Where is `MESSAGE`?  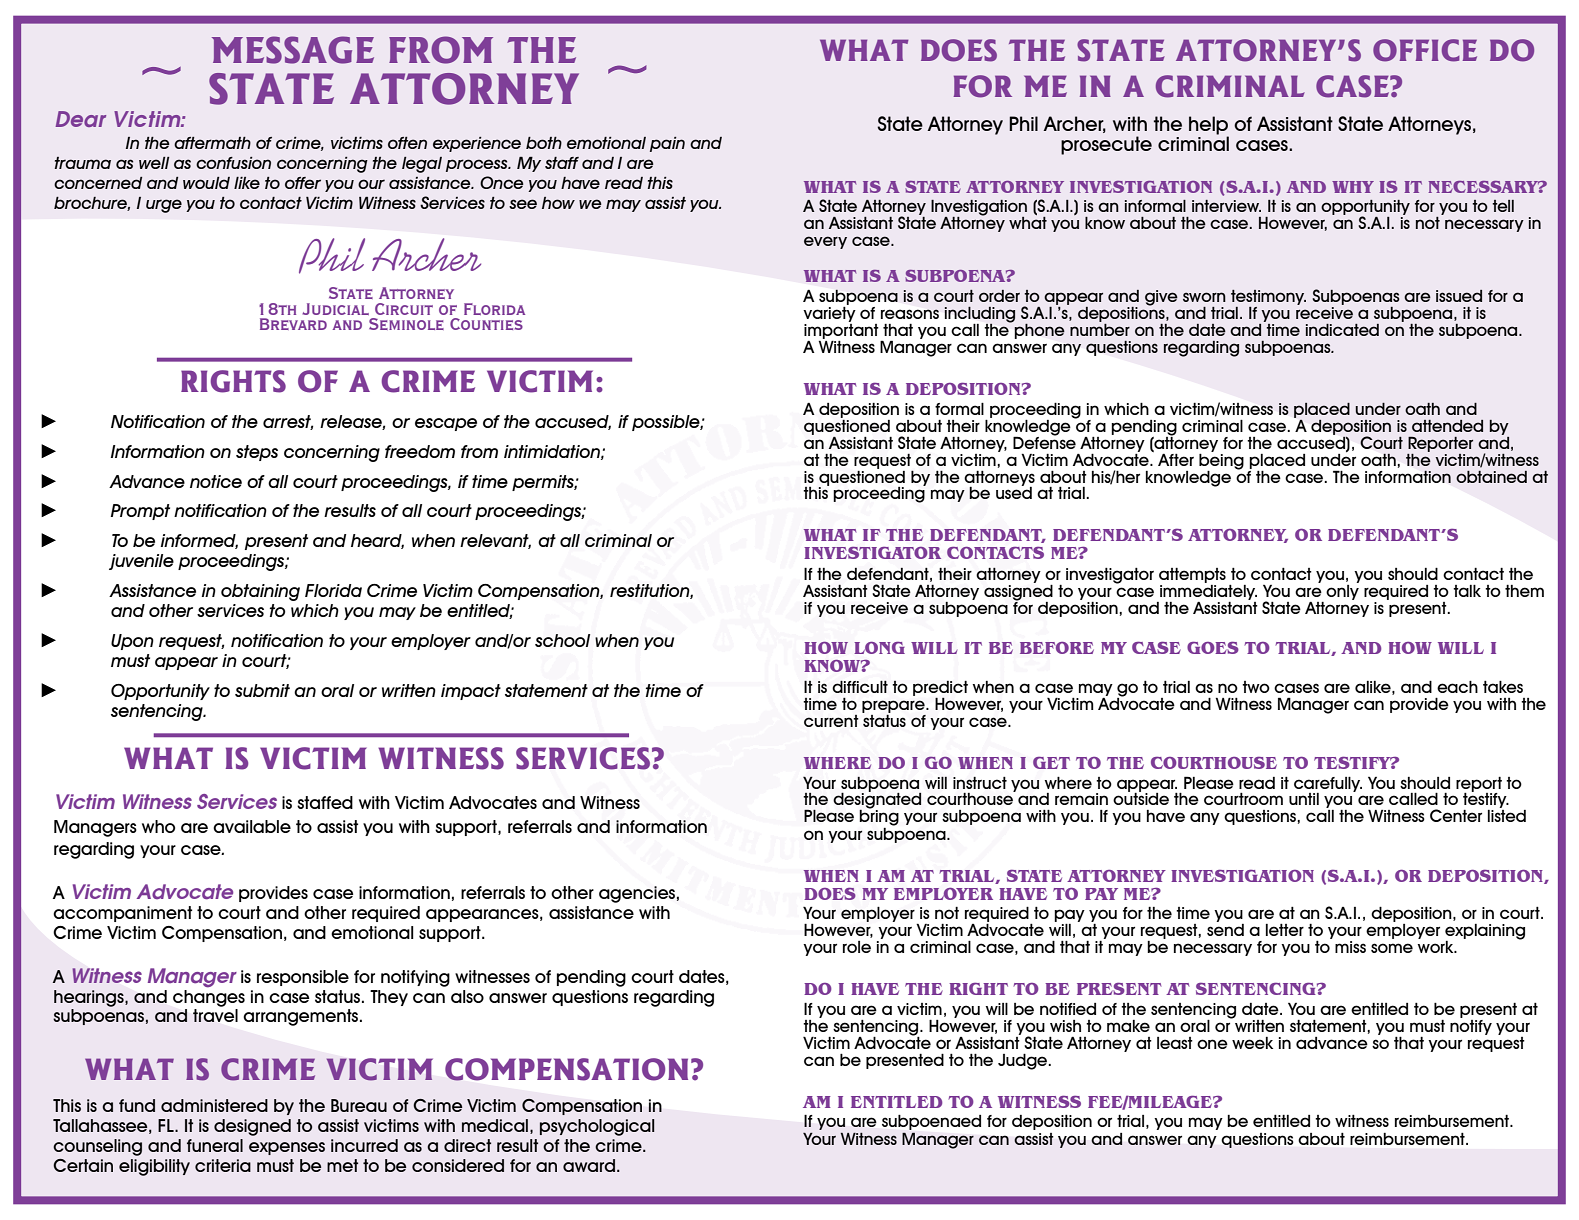 MESSAGE is located at coordinates (293, 50).
